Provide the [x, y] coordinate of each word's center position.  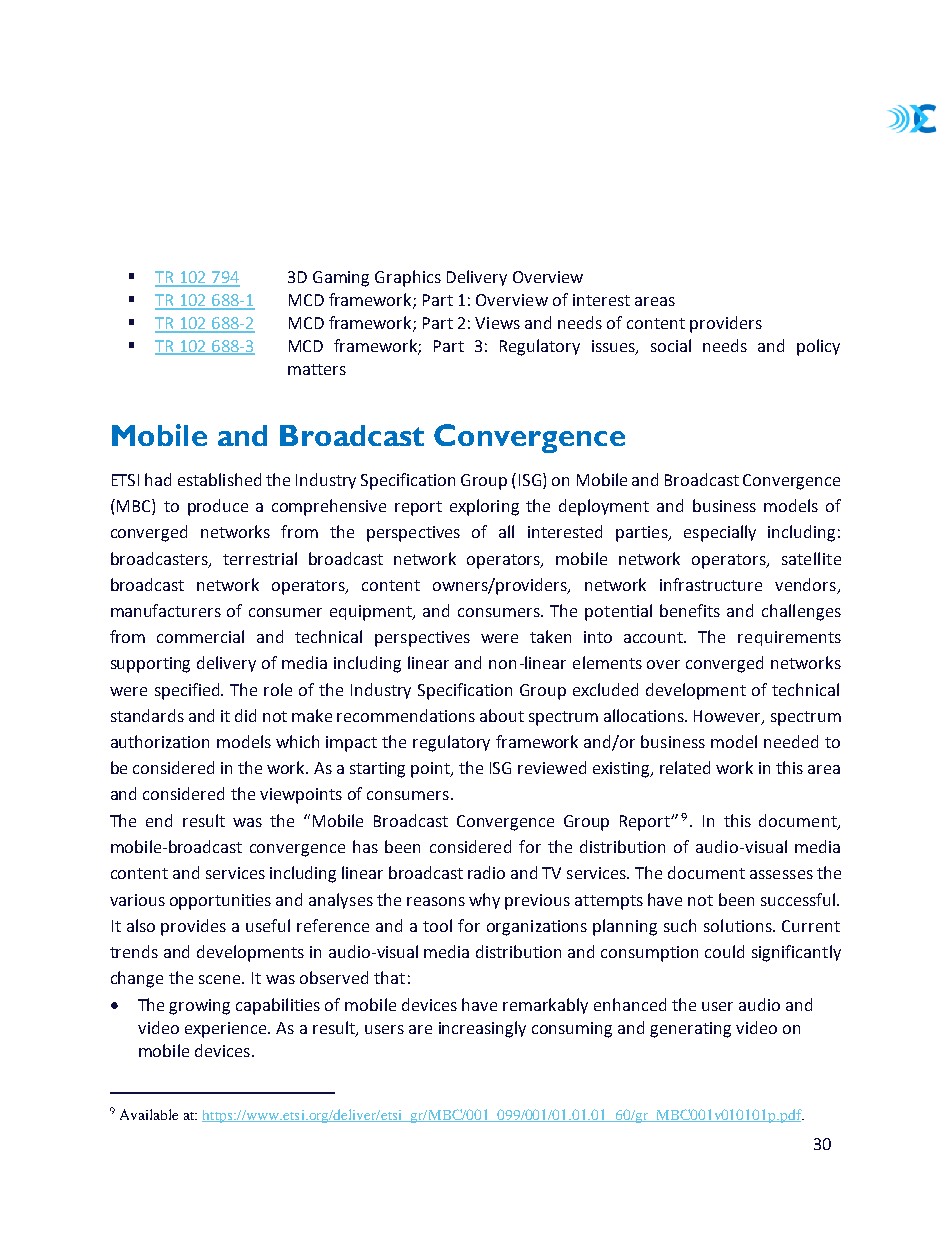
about [502, 715]
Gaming [341, 279]
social [671, 345]
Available [149, 1114]
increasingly [482, 1029]
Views [497, 323]
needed [791, 741]
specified [188, 691]
